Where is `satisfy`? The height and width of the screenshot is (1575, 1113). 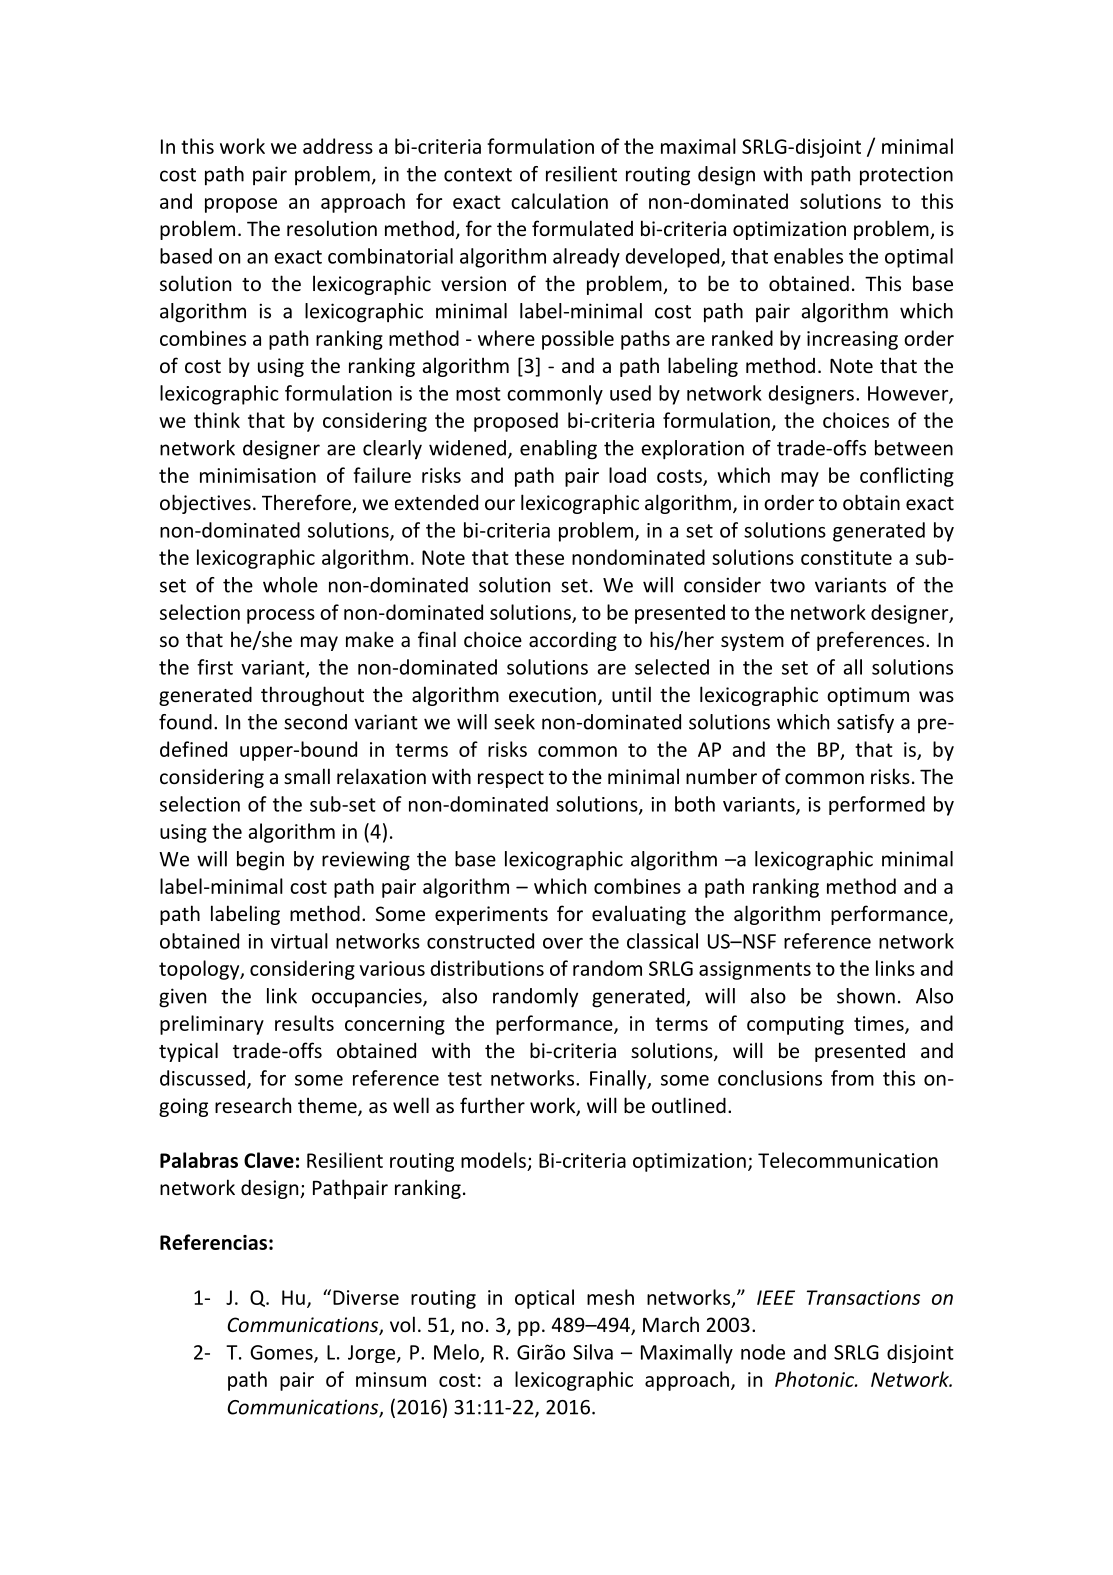
satisfy is located at coordinates (865, 723).
